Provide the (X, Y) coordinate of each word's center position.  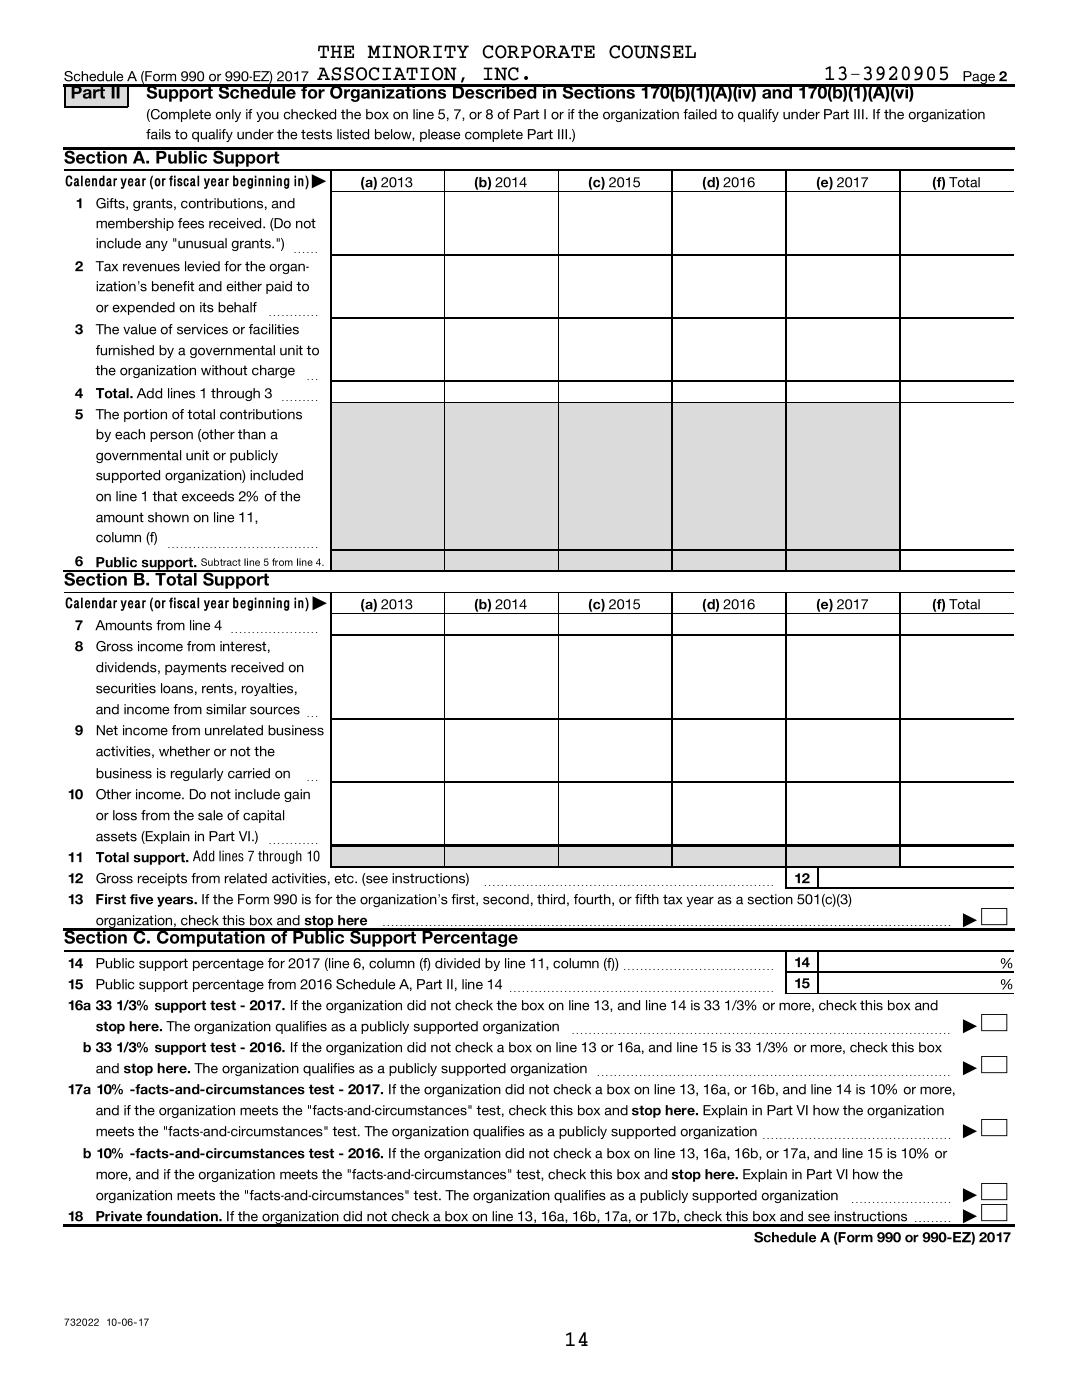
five (141, 899)
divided (457, 963)
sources (275, 710)
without (224, 370)
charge (273, 371)
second (506, 899)
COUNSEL (652, 52)
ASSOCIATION (387, 74)
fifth (647, 899)
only (228, 115)
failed (700, 114)
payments (196, 668)
